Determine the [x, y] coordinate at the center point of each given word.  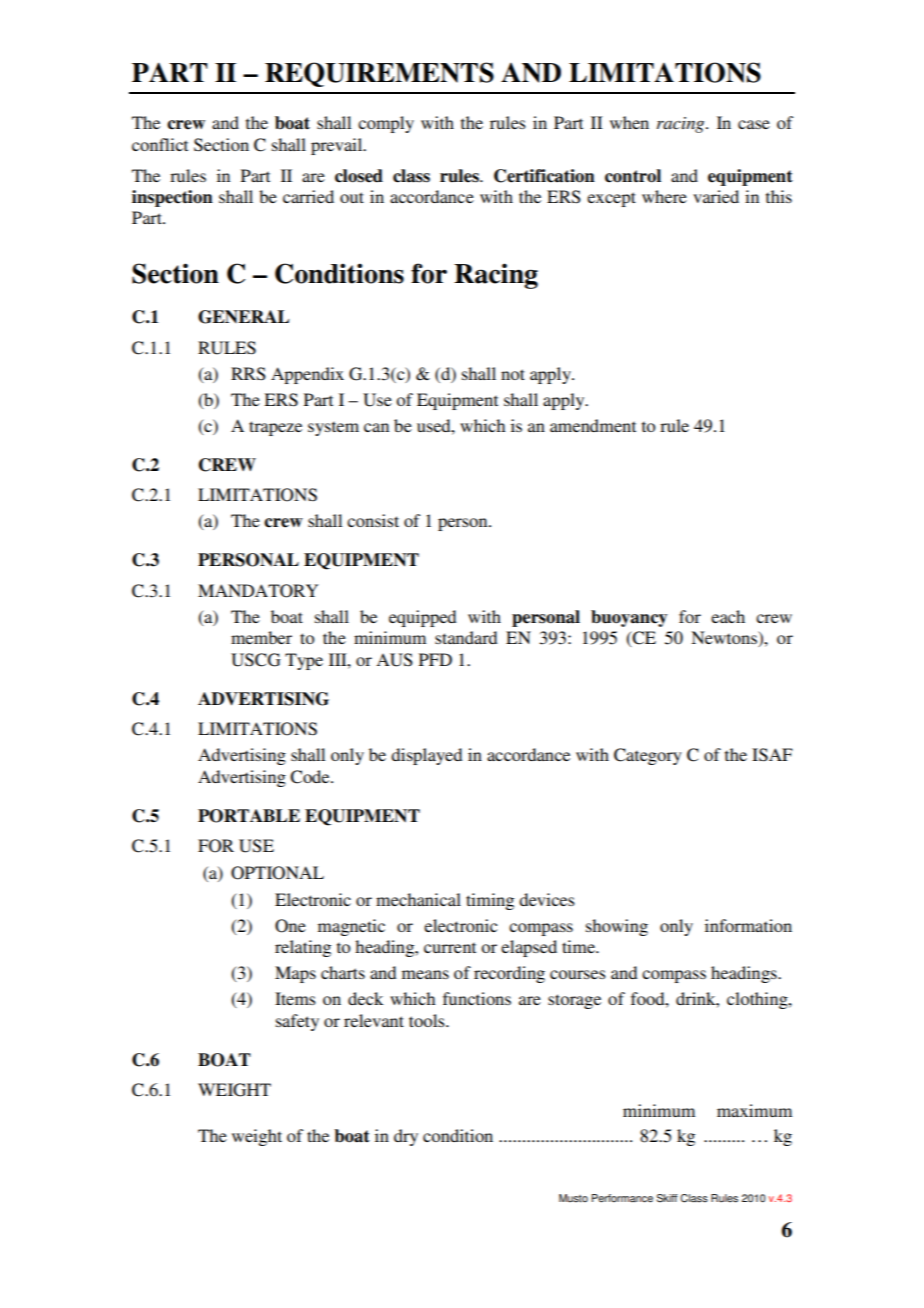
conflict [160, 144]
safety [297, 1022]
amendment [593, 425]
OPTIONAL [277, 873]
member [261, 637]
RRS [248, 374]
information [748, 925]
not [513, 374]
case [754, 124]
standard [466, 637]
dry [406, 1137]
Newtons [725, 639]
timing [490, 901]
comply [386, 124]
